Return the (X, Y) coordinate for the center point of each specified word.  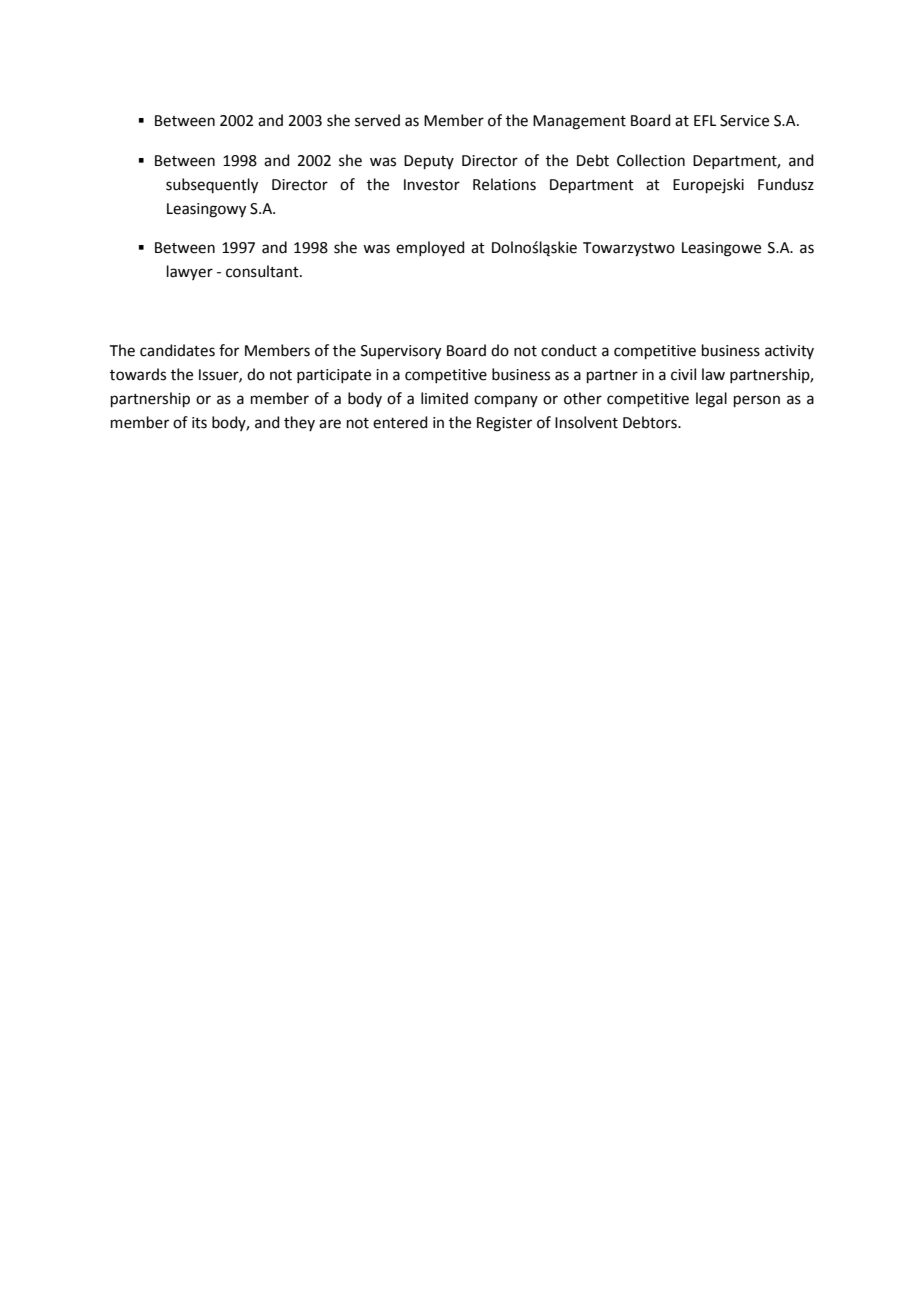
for (229, 350)
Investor (432, 185)
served (377, 120)
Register (504, 424)
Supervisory (401, 352)
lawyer (190, 272)
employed (430, 248)
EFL (705, 120)
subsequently (212, 186)
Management (579, 122)
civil (683, 374)
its (199, 423)
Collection (651, 160)
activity (789, 352)
